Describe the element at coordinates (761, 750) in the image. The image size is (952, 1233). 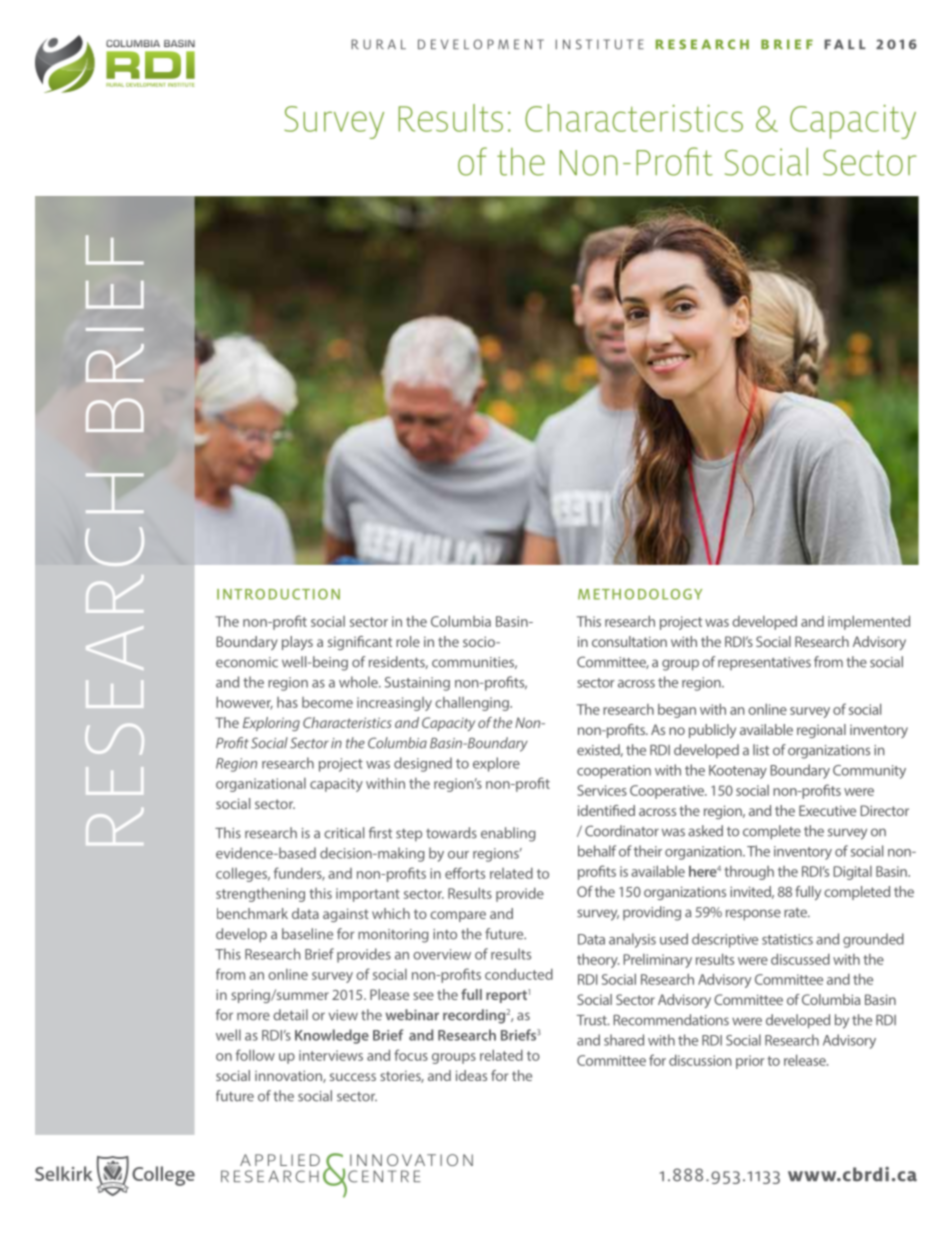
I see `list` at that location.
